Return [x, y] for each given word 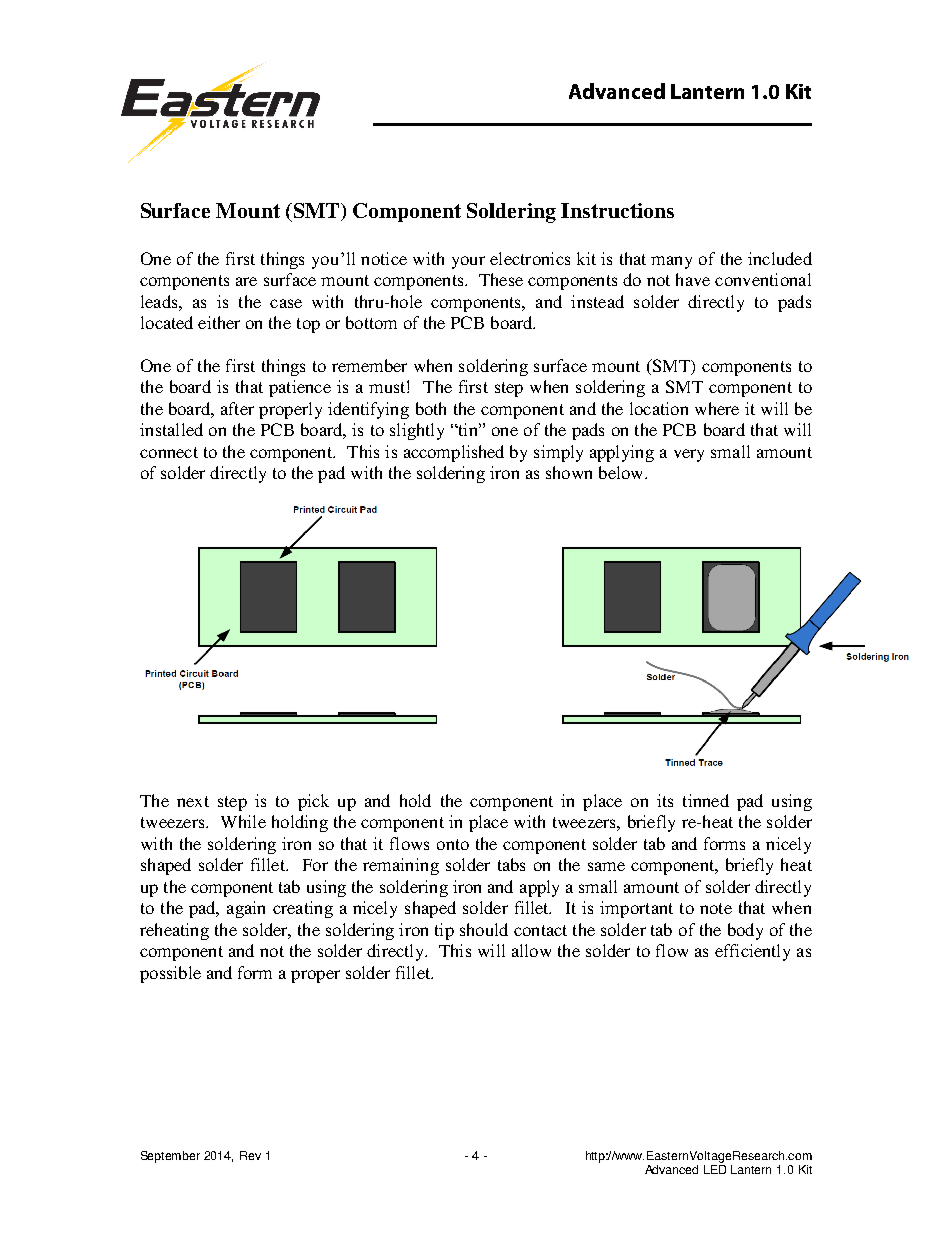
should [484, 929]
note [716, 908]
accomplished [454, 453]
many [671, 262]
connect [169, 452]
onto [453, 844]
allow [531, 950]
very [689, 455]
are [246, 281]
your [468, 262]
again [246, 909]
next [193, 801]
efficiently [752, 952]
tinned [706, 800]
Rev [250, 1155]
